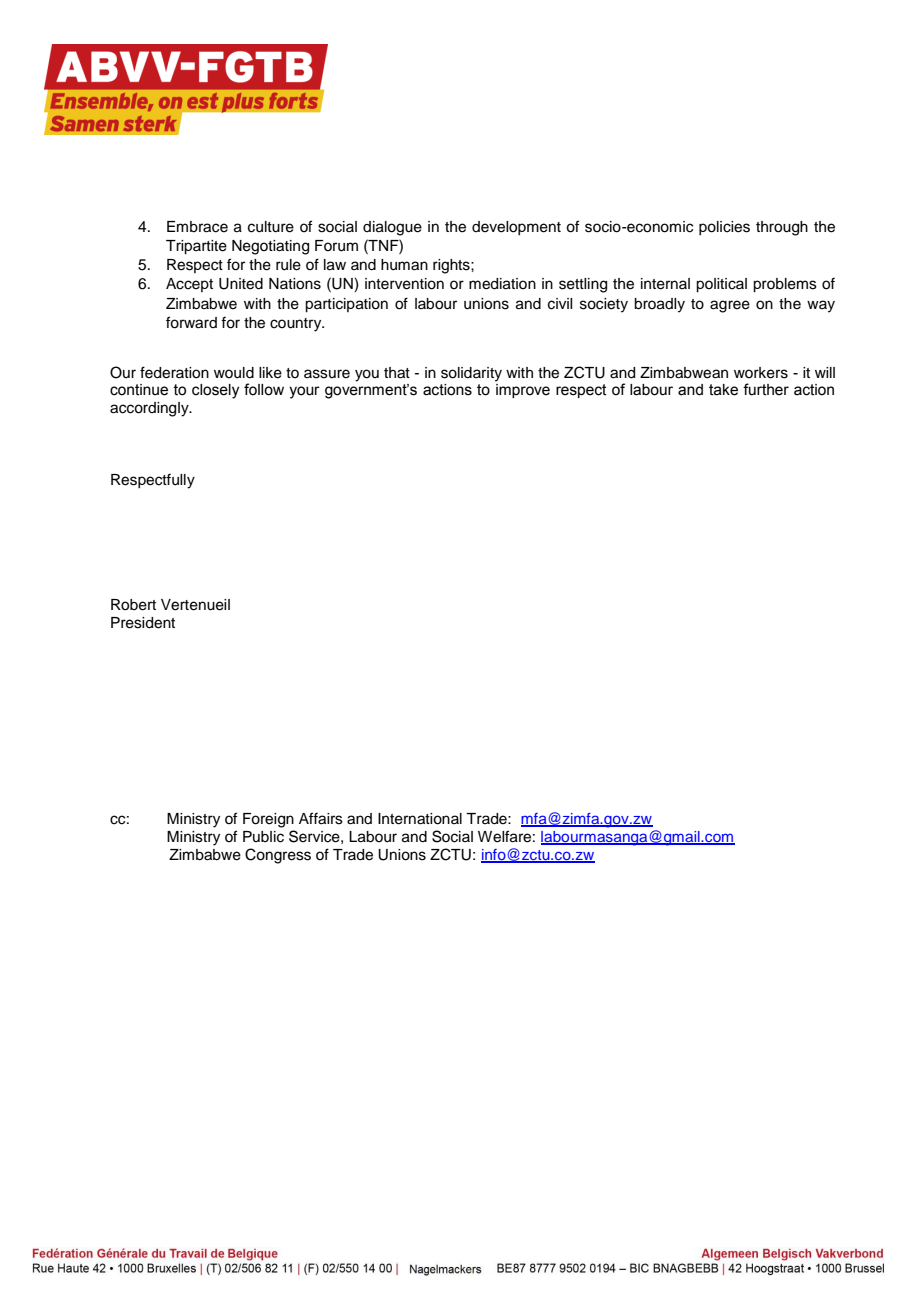  What do you see at coordinates (471, 374) in the screenshot?
I see `solidarity` at bounding box center [471, 374].
